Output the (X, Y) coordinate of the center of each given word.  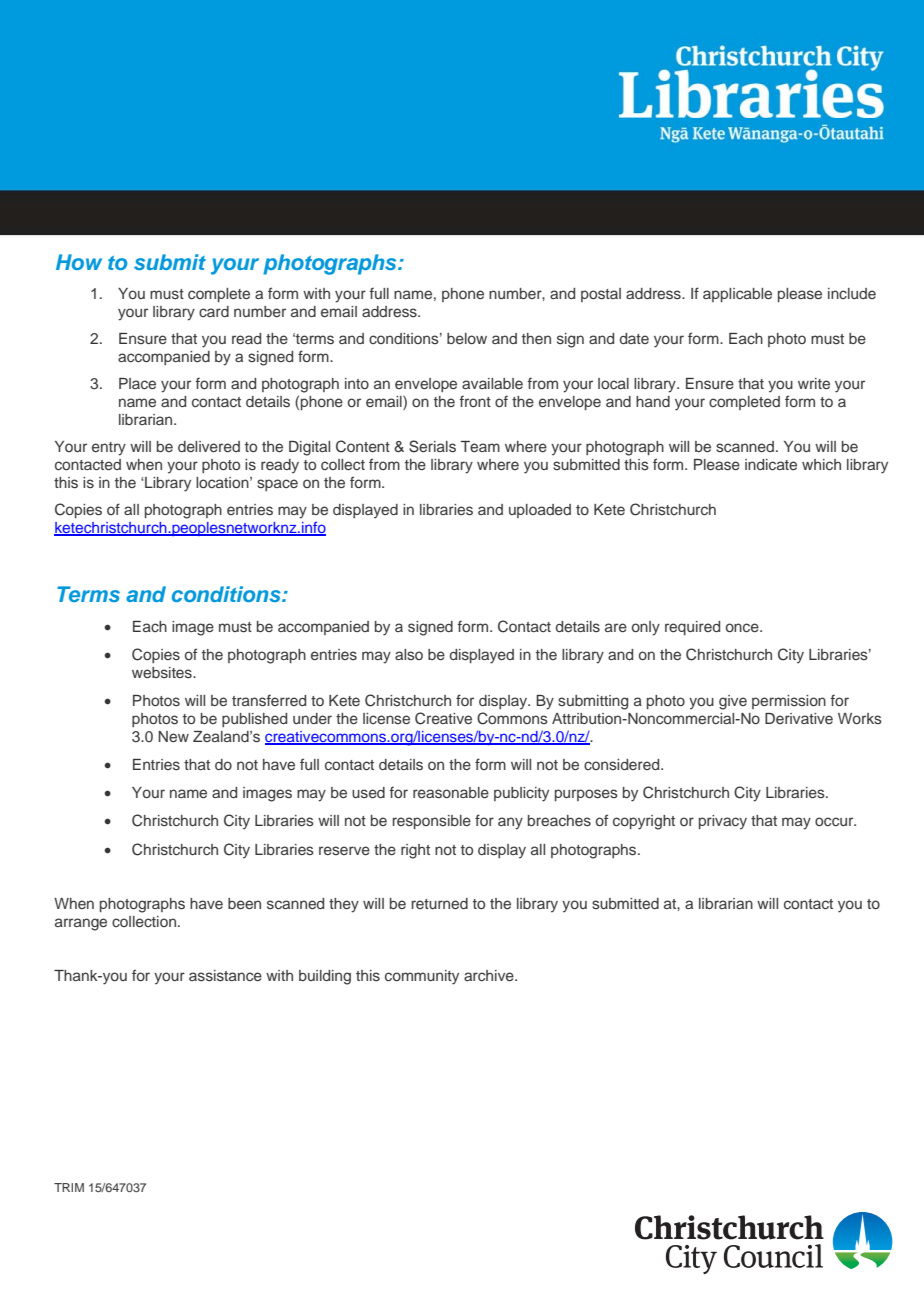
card (214, 311)
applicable (737, 295)
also (409, 654)
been (244, 903)
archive (490, 975)
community (422, 977)
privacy (723, 822)
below (467, 338)
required (692, 628)
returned (440, 903)
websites (163, 672)
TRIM (69, 1187)
